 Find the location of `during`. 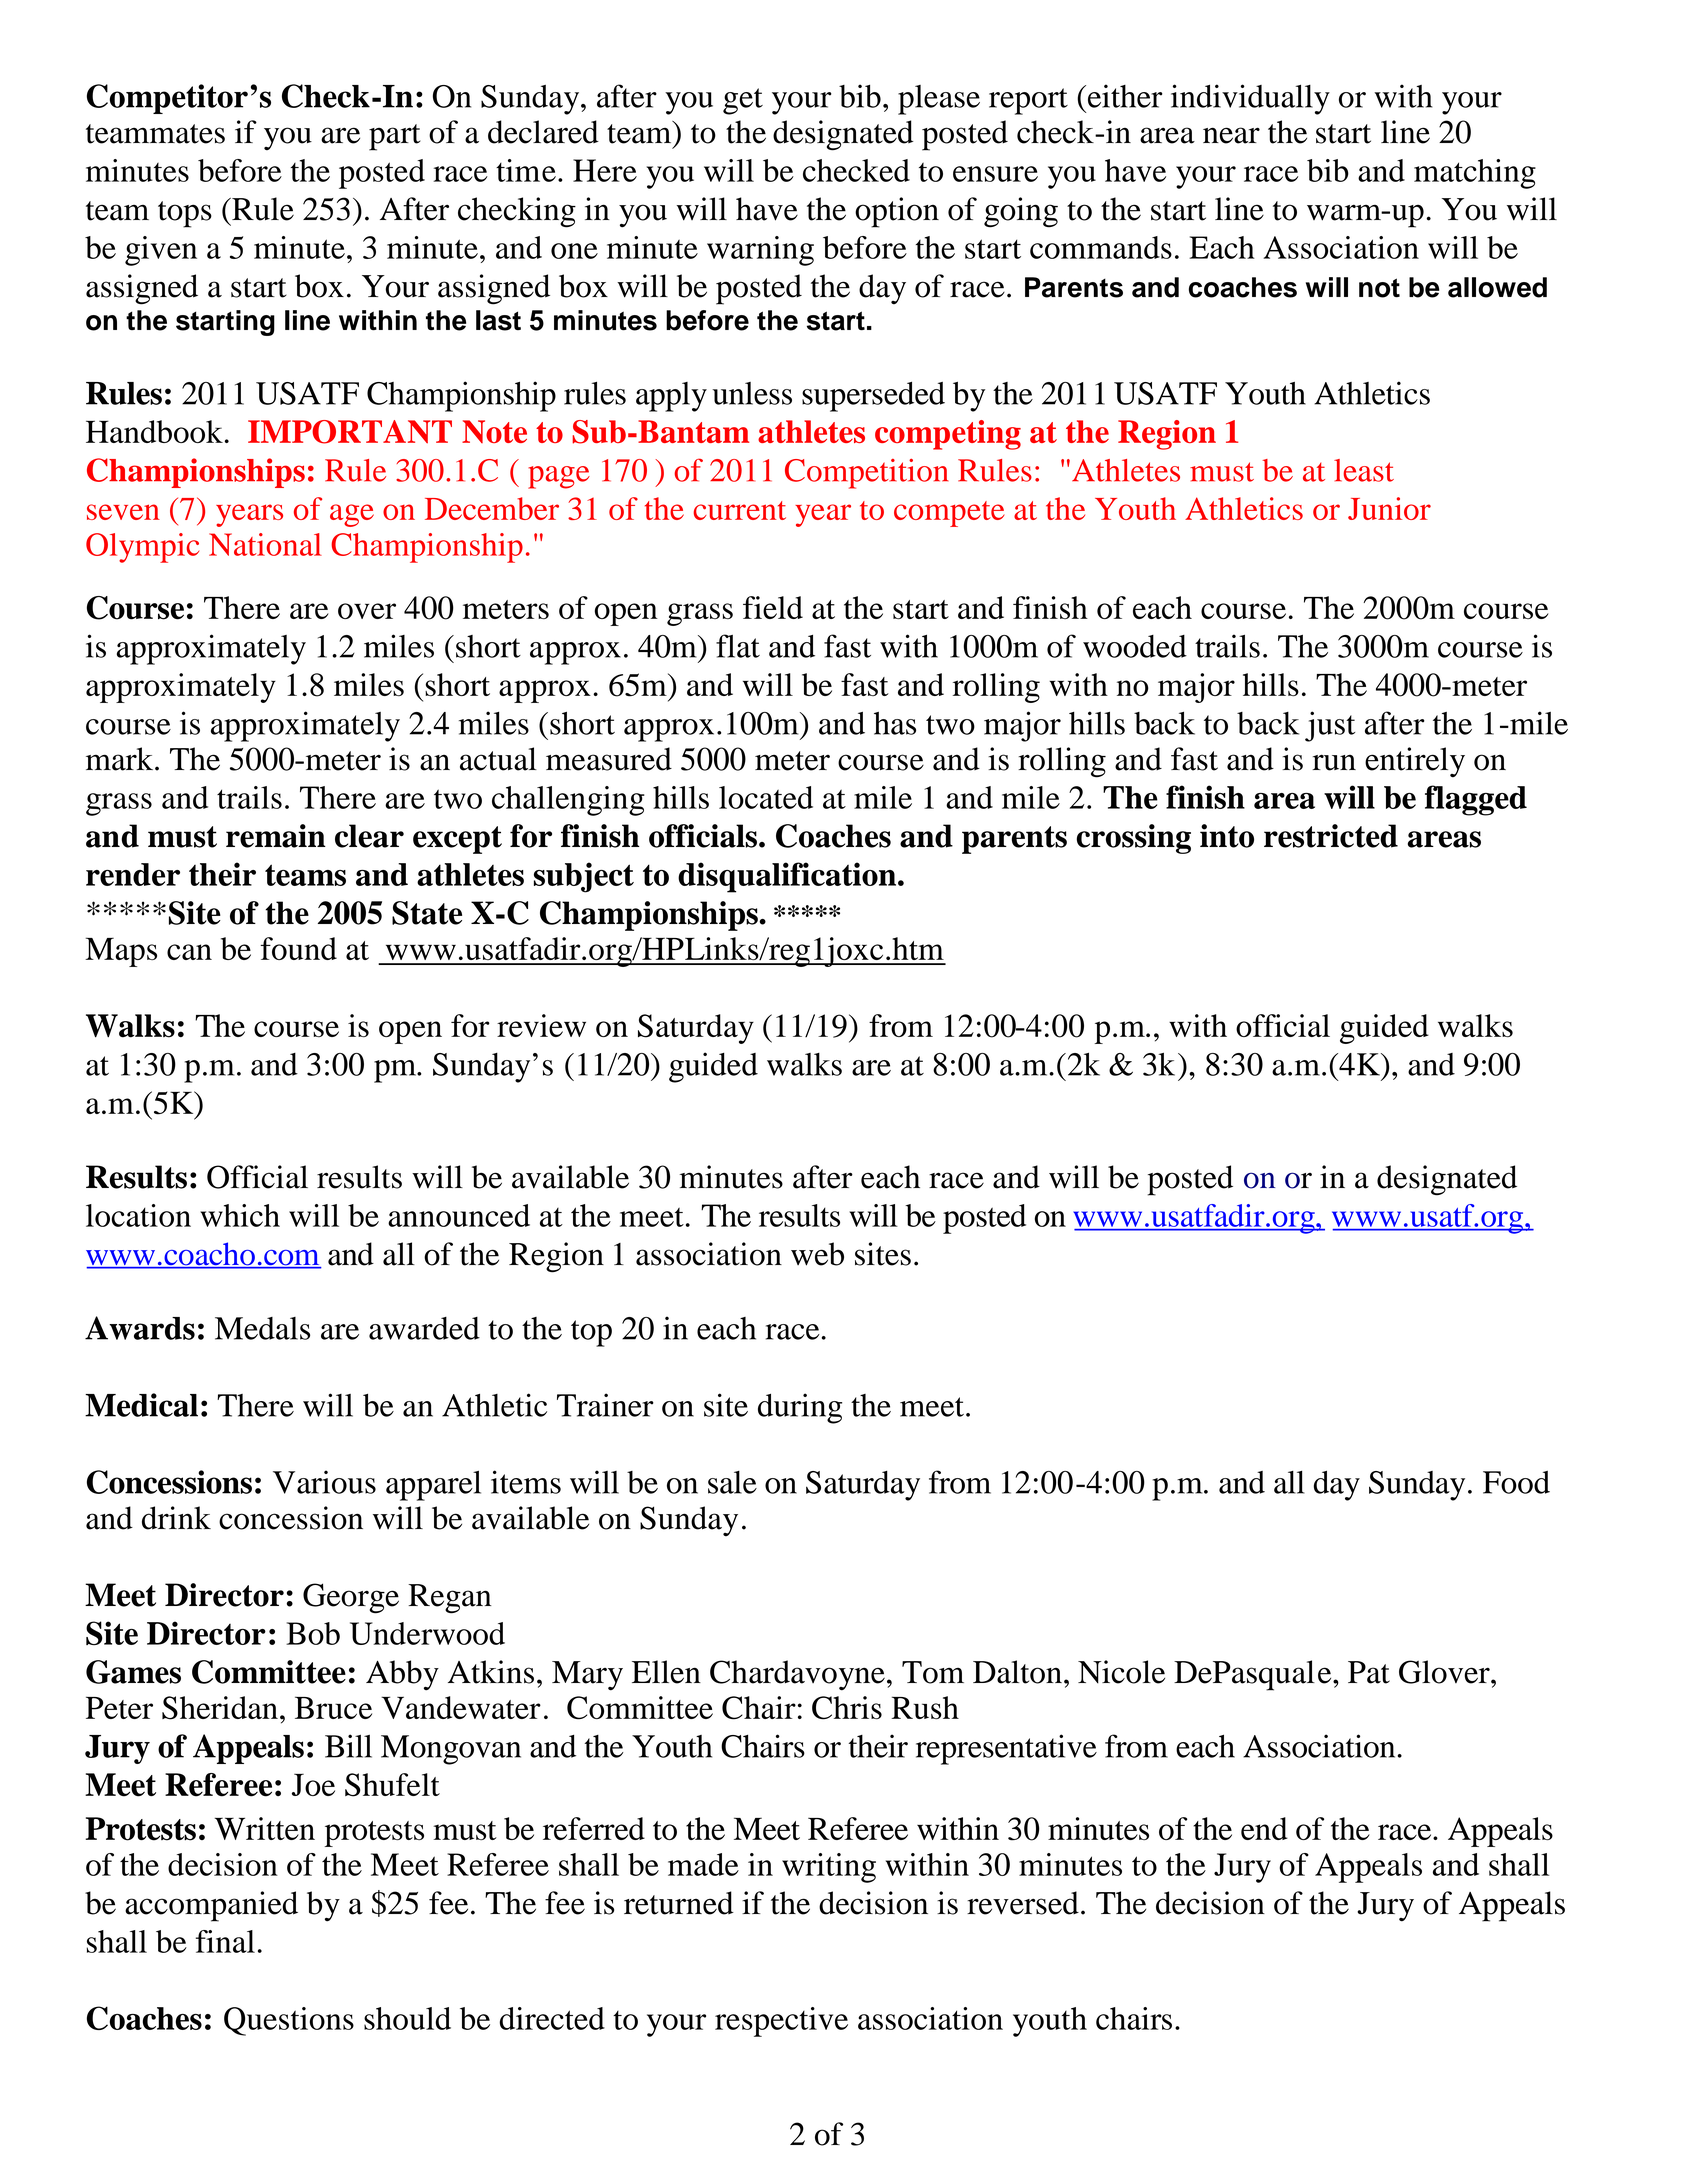

during is located at coordinates (800, 1408).
